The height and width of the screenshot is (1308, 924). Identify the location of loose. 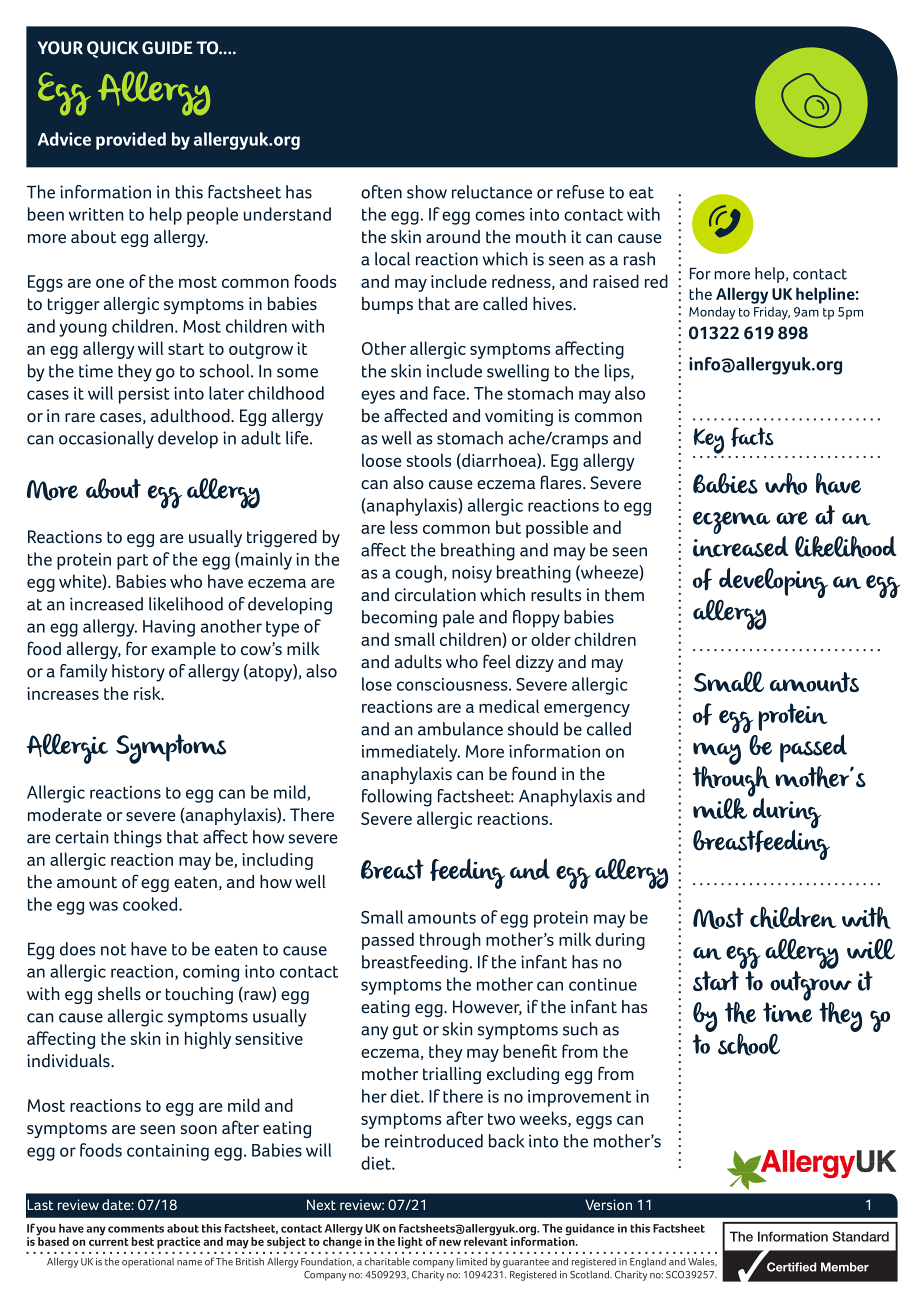
(381, 460).
